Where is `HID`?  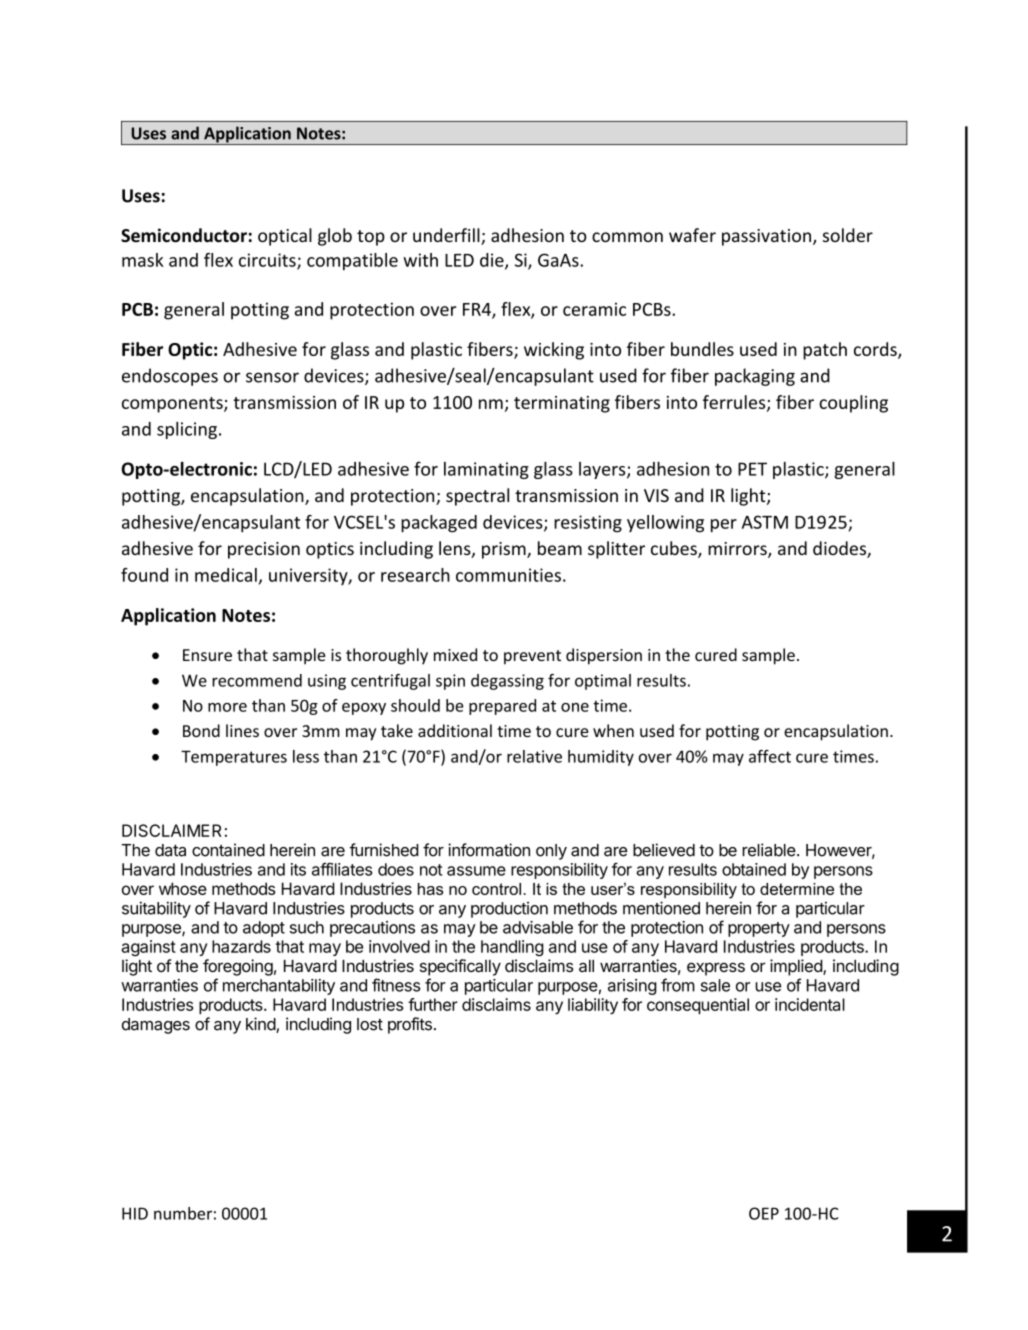
HID is located at coordinates (135, 1213).
